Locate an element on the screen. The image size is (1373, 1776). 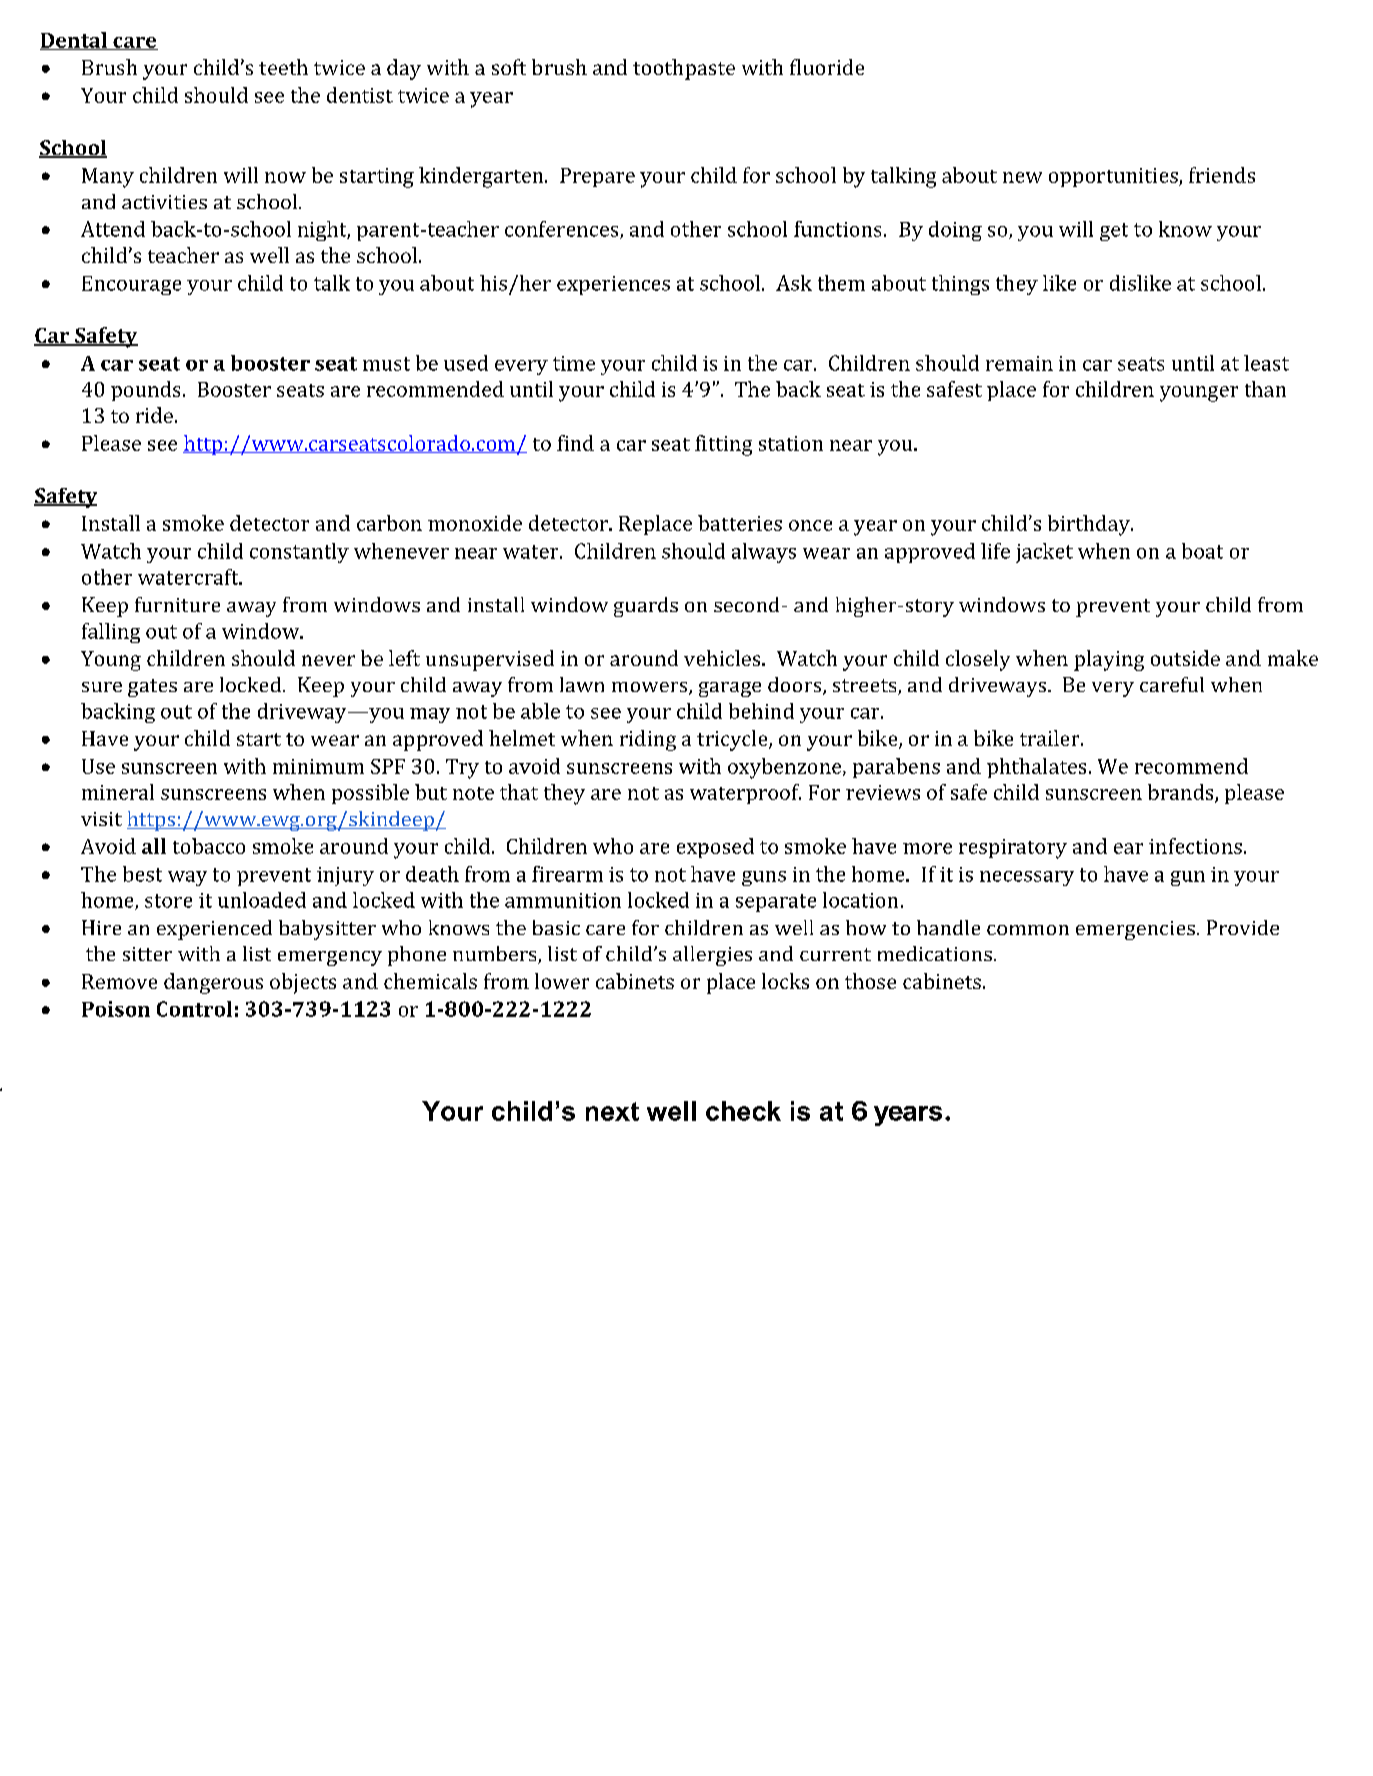
minimum is located at coordinates (318, 766).
